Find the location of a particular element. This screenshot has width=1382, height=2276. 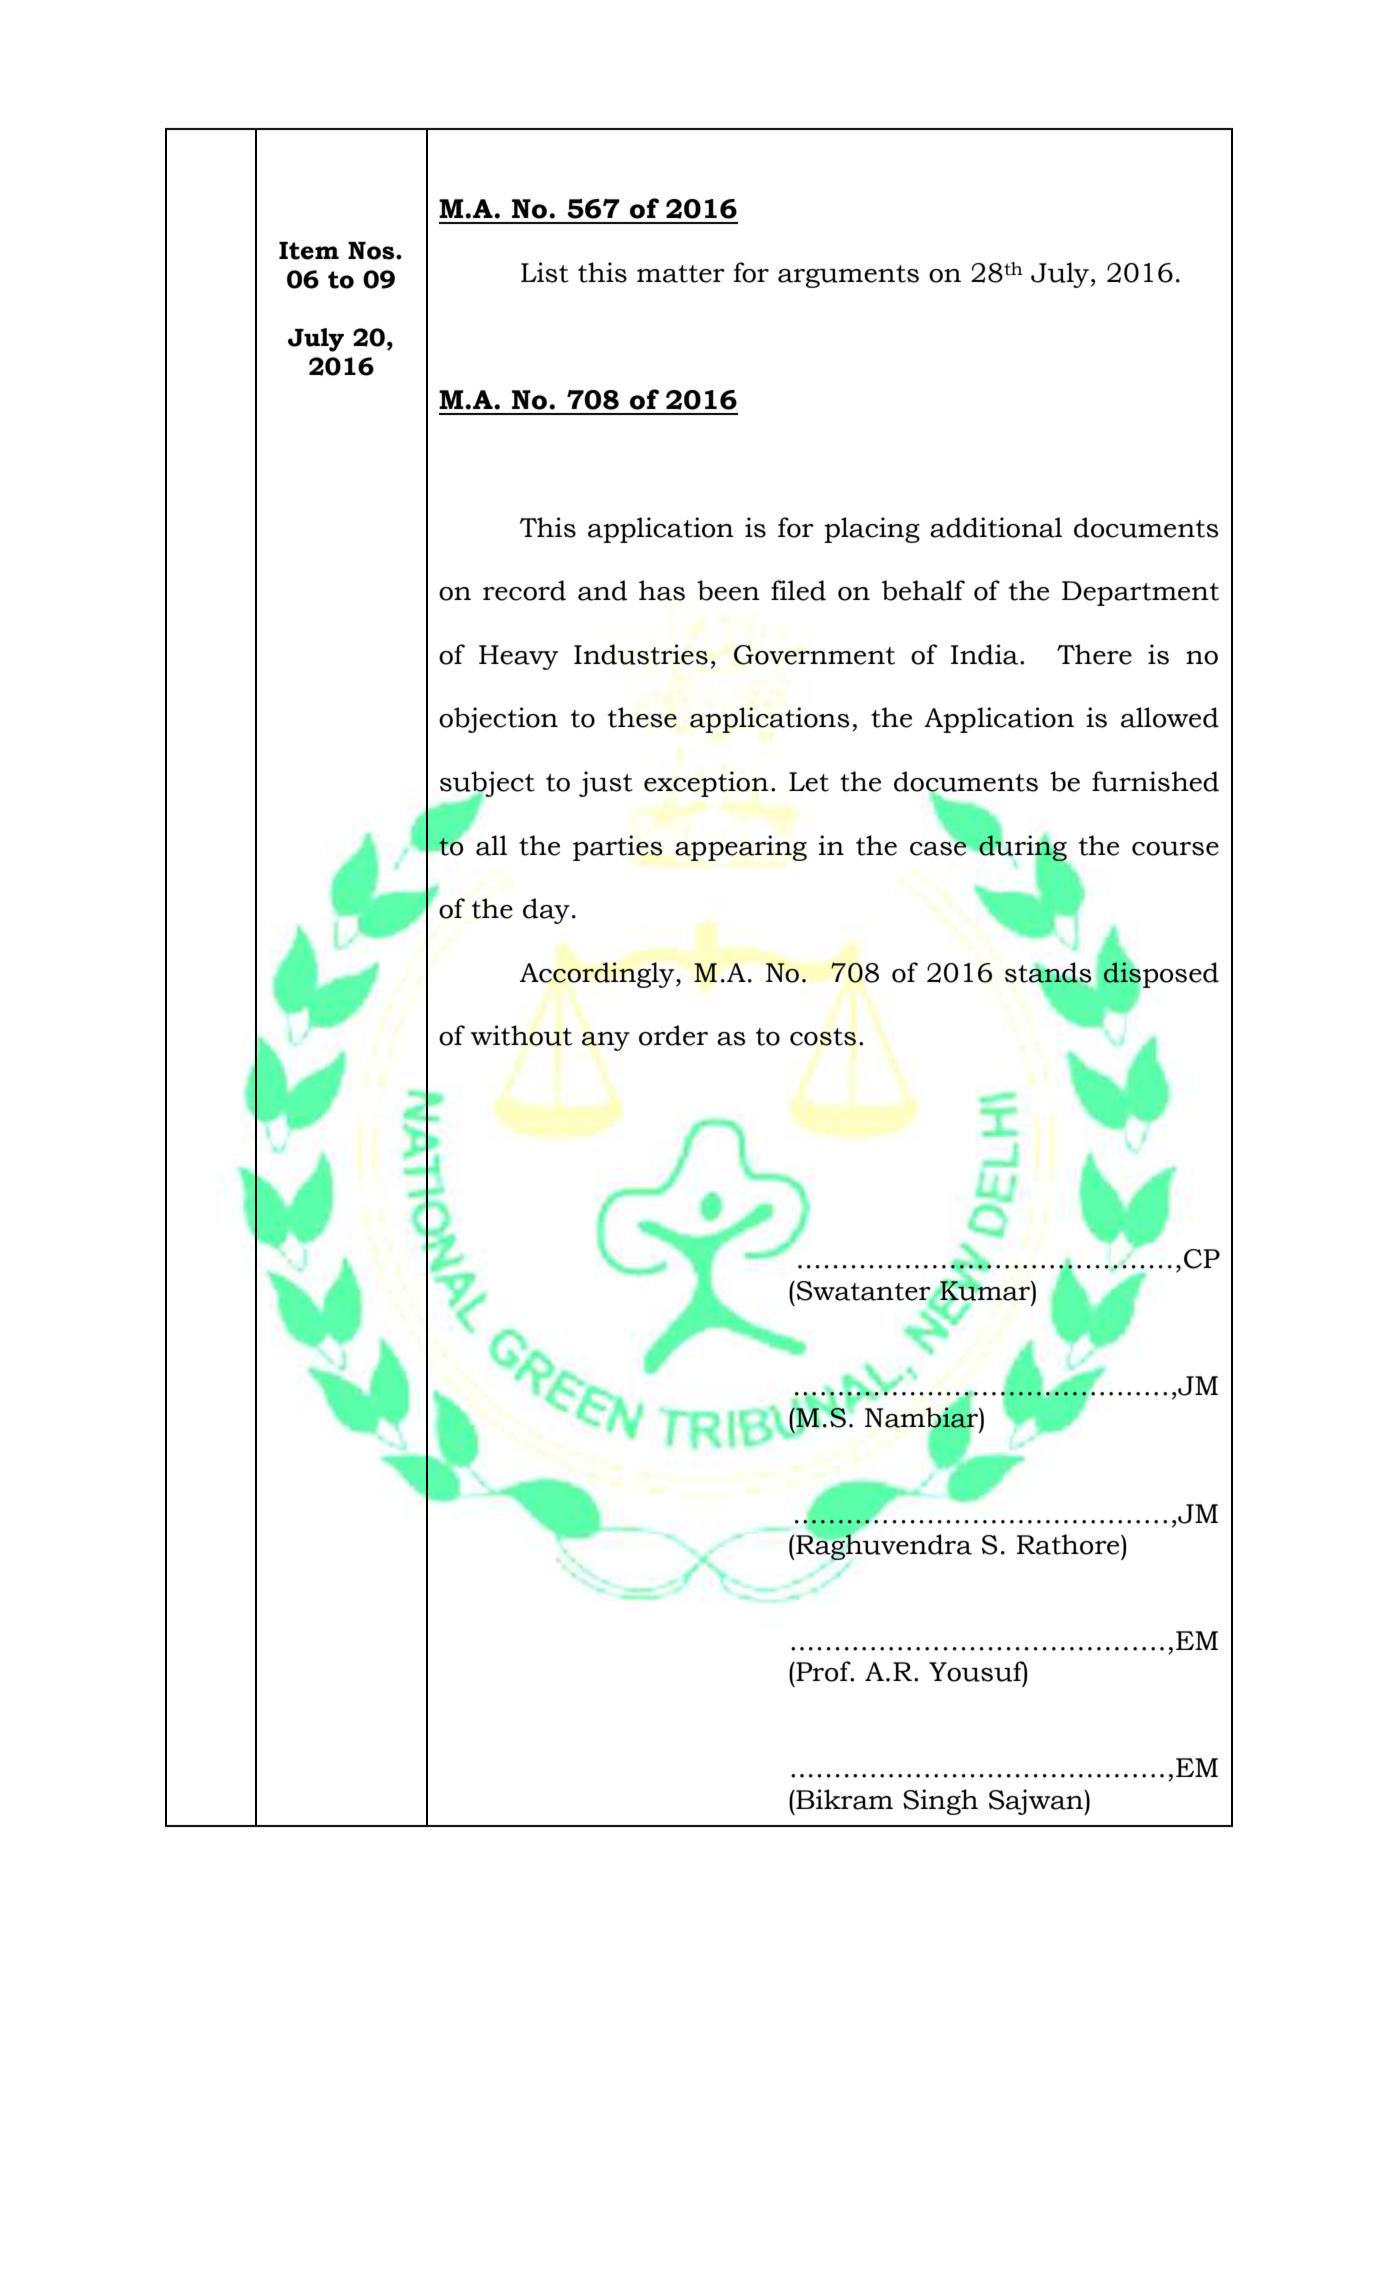

any is located at coordinates (606, 1041).
